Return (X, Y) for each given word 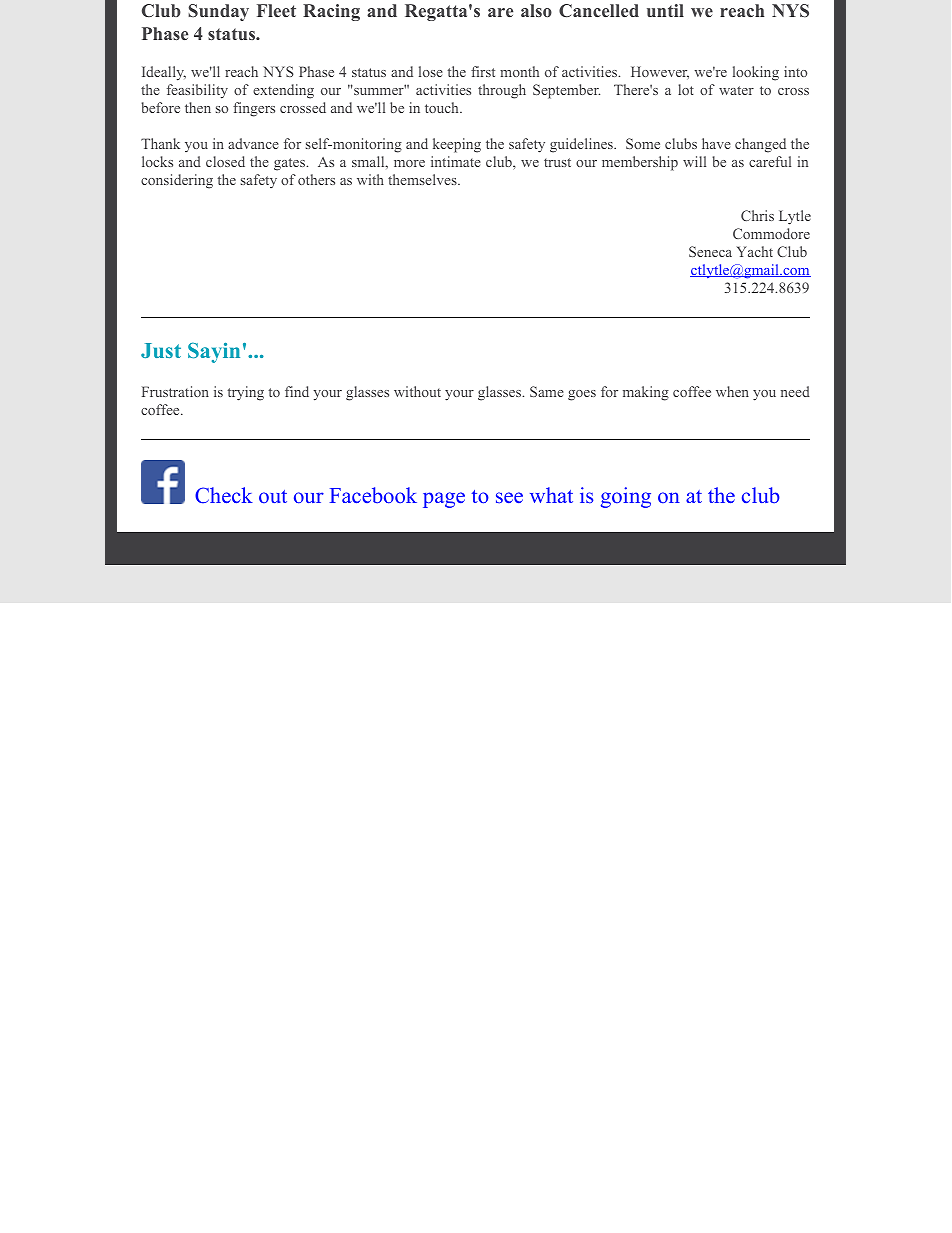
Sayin (214, 352)
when (732, 391)
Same (547, 391)
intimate (456, 161)
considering (177, 181)
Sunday (218, 12)
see (509, 497)
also (536, 10)
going (626, 497)
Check (224, 495)
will (694, 161)
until (665, 10)
